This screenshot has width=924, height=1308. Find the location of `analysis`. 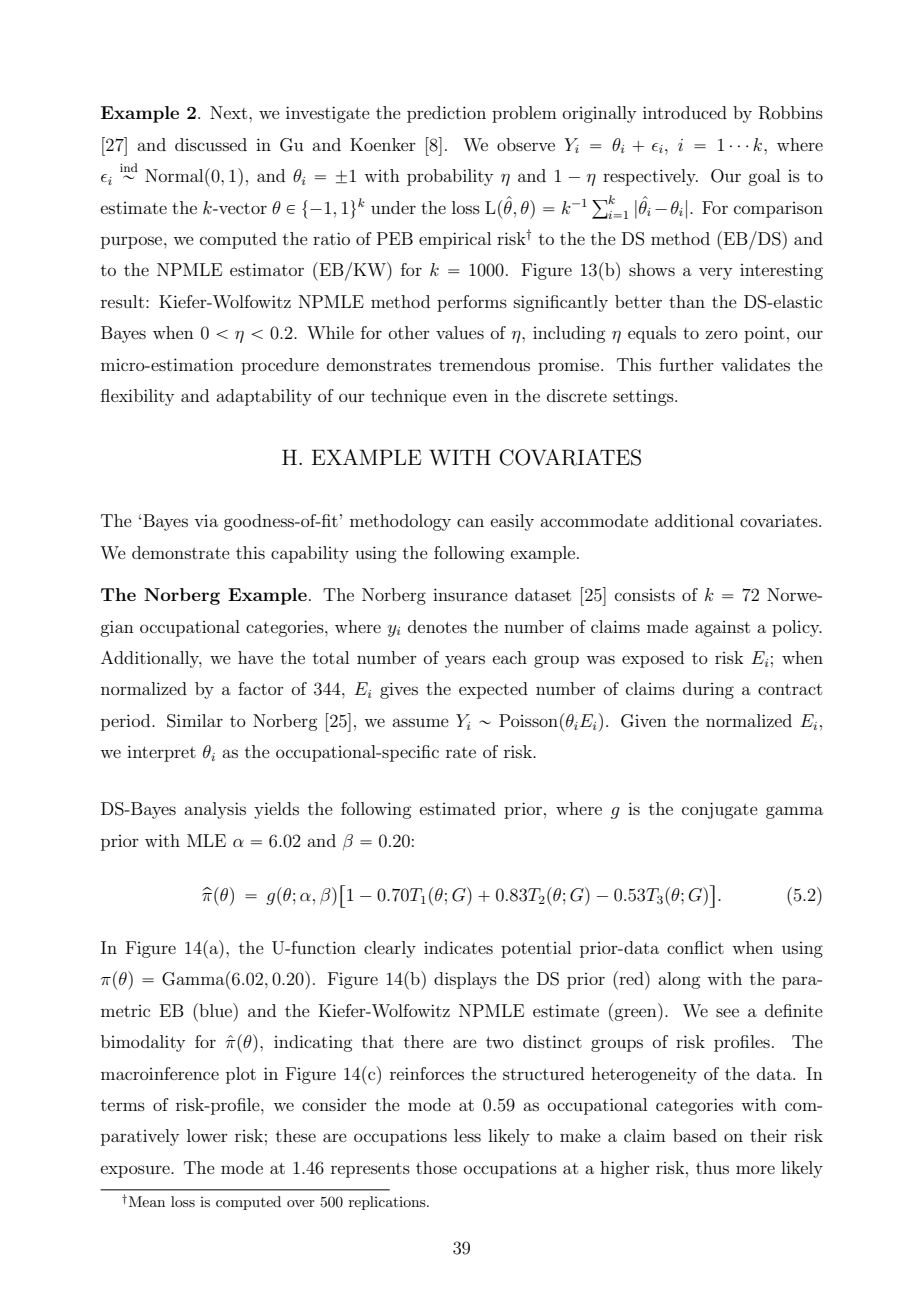

analysis is located at coordinates (215, 810).
